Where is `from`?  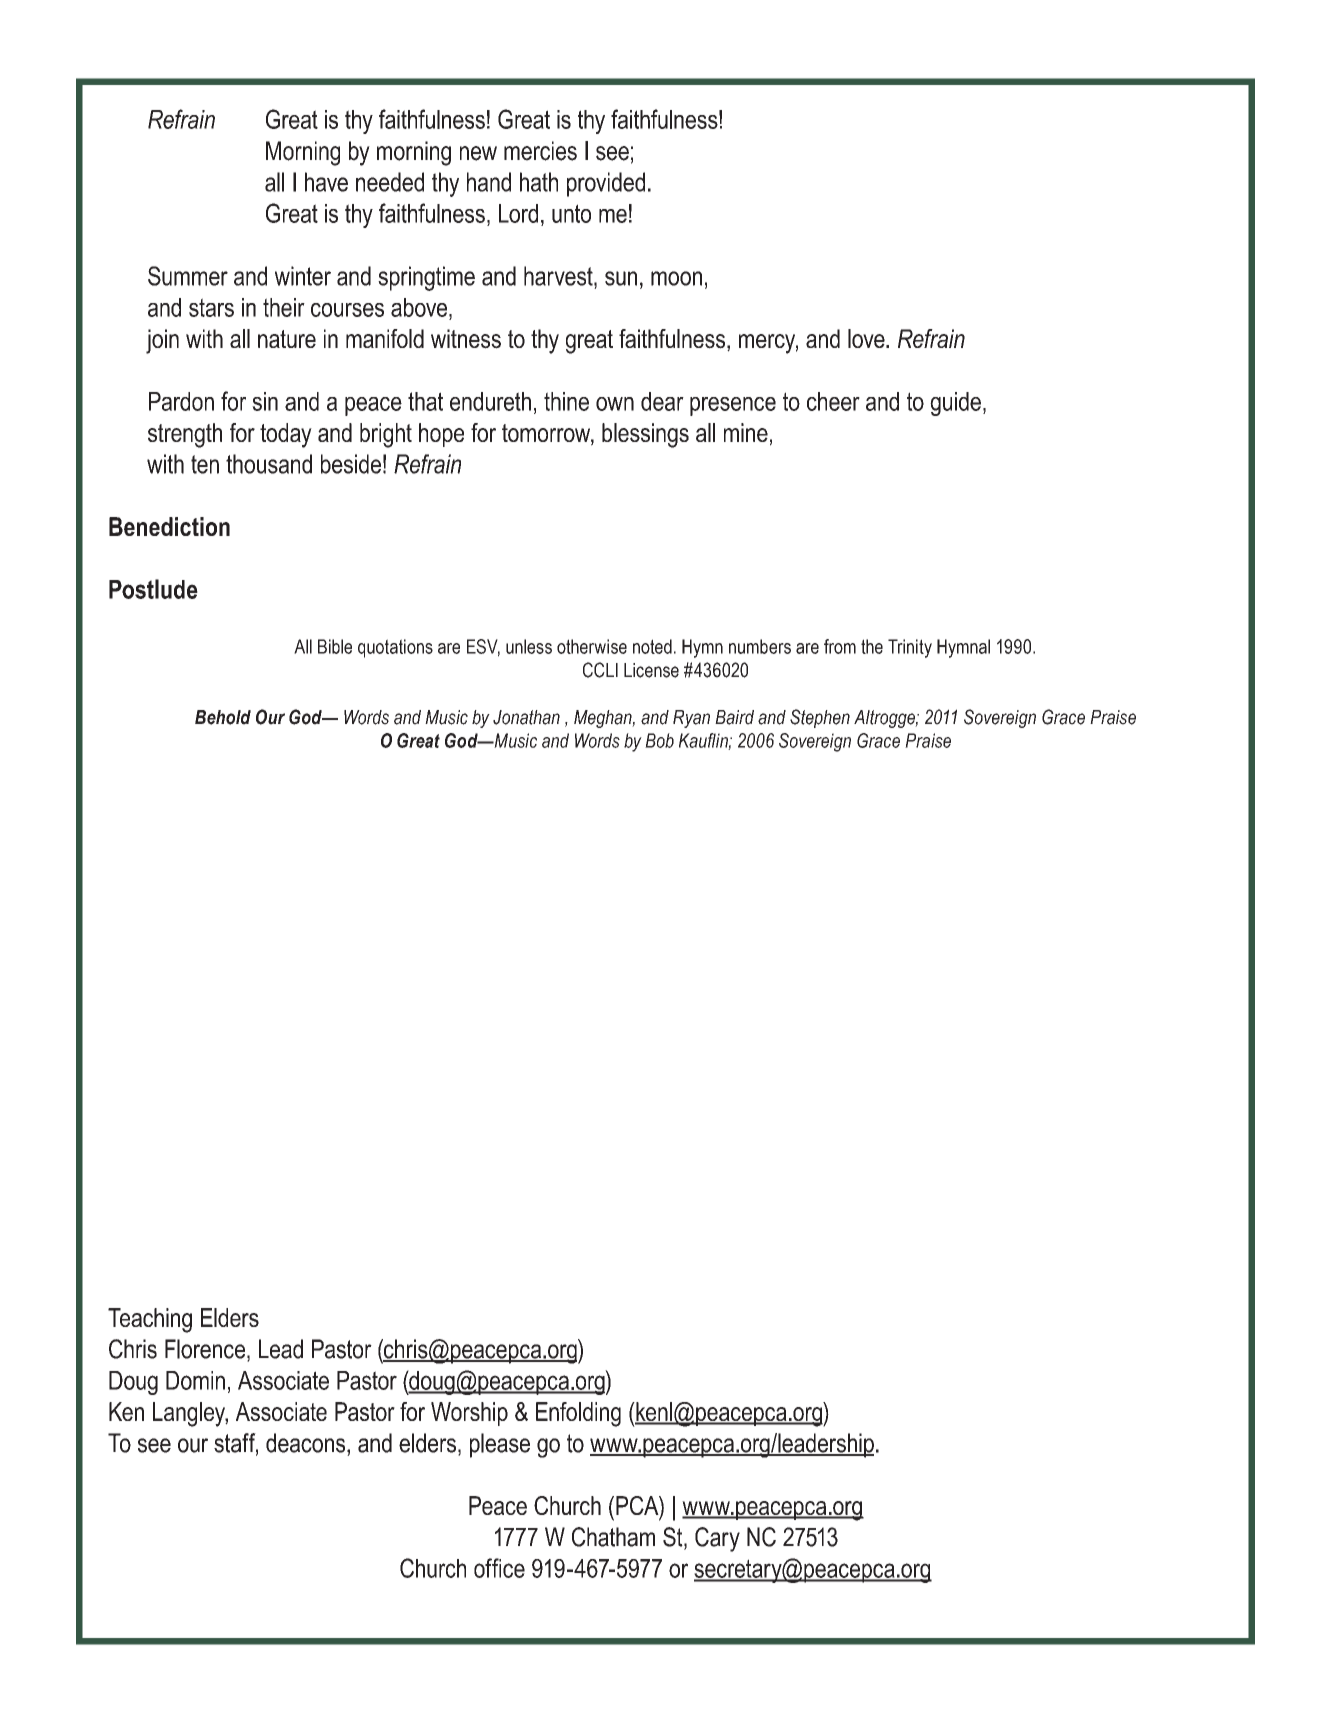
from is located at coordinates (840, 646).
